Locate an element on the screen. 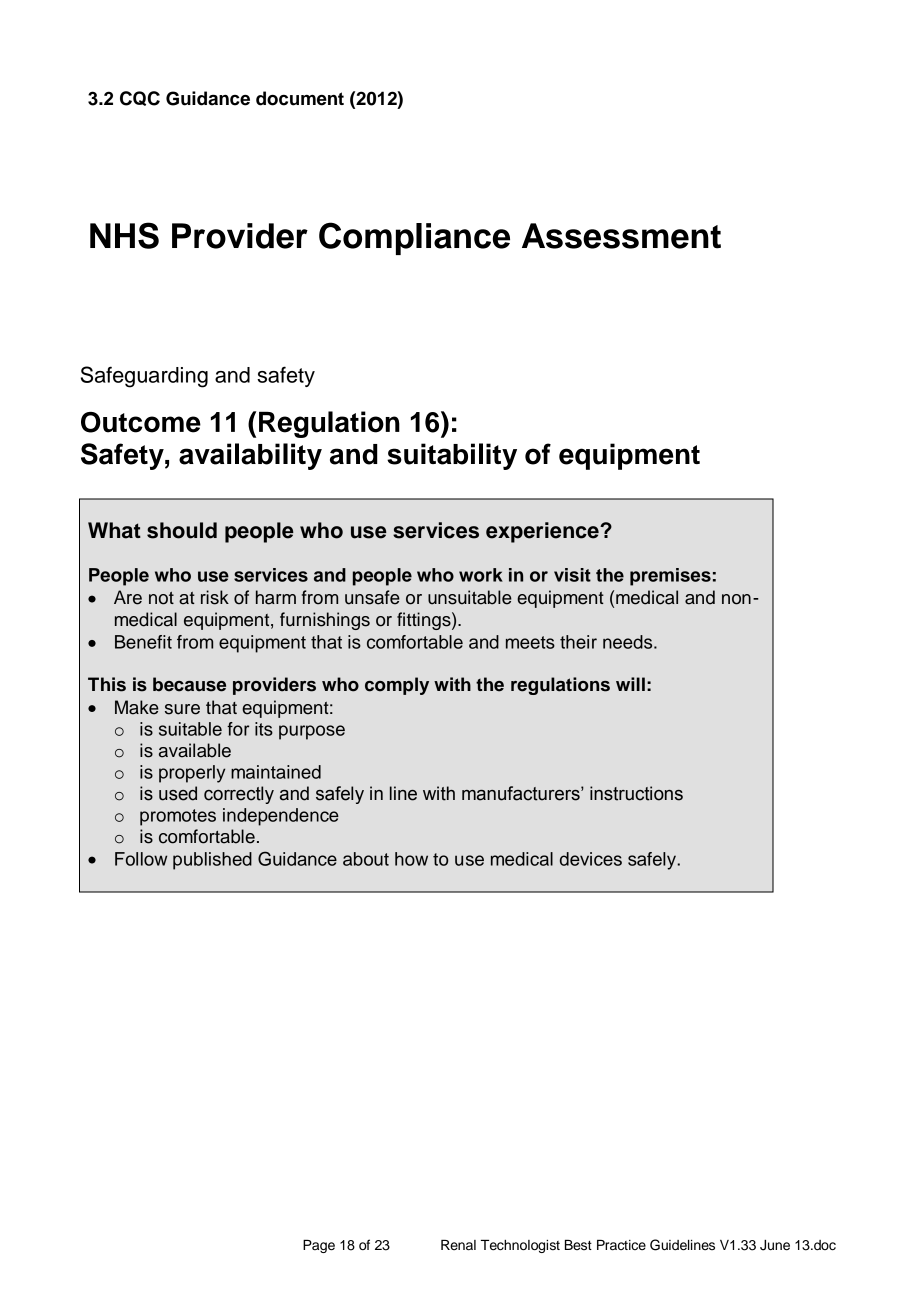 The image size is (924, 1308). should is located at coordinates (182, 530).
